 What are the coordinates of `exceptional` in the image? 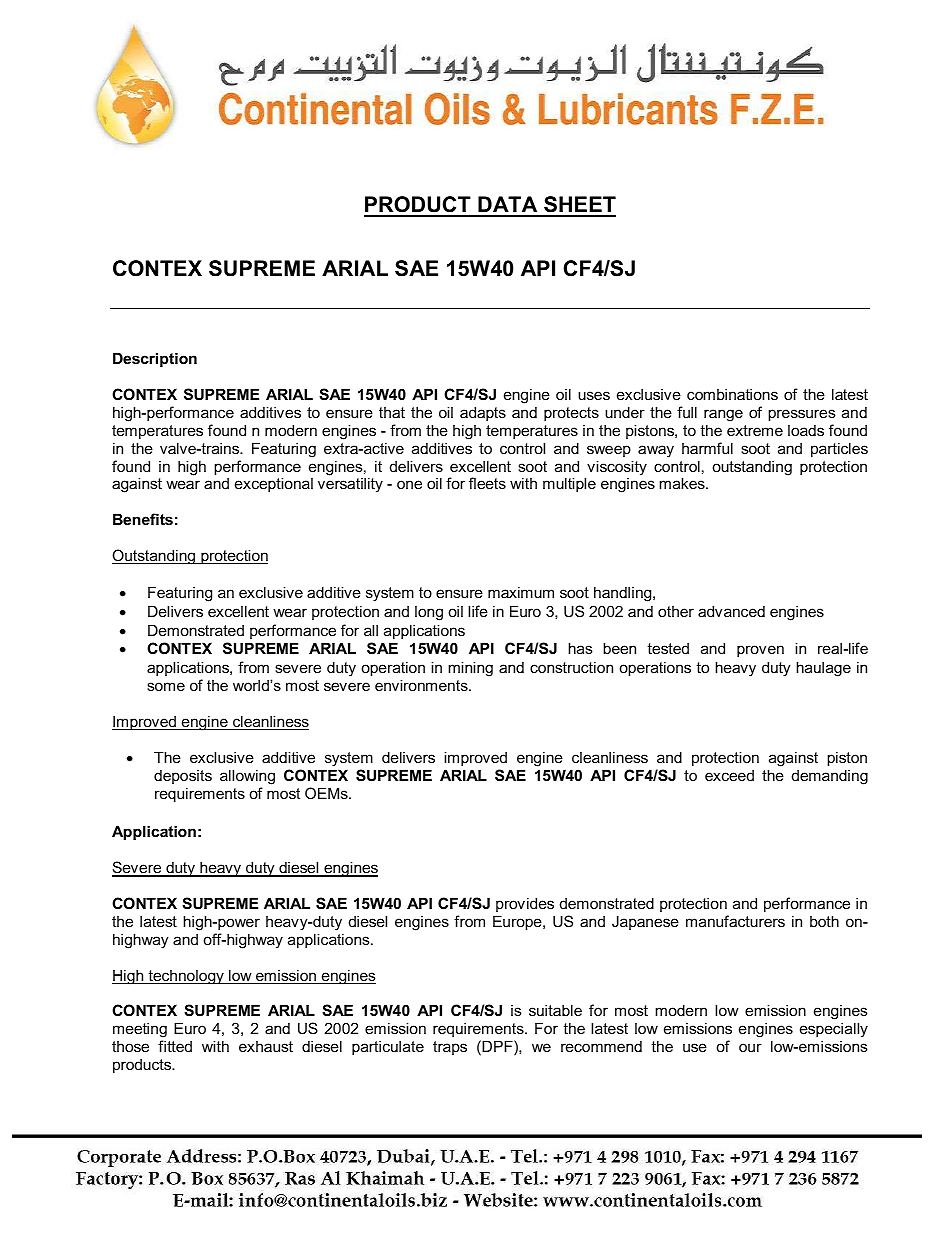 It's located at (274, 484).
